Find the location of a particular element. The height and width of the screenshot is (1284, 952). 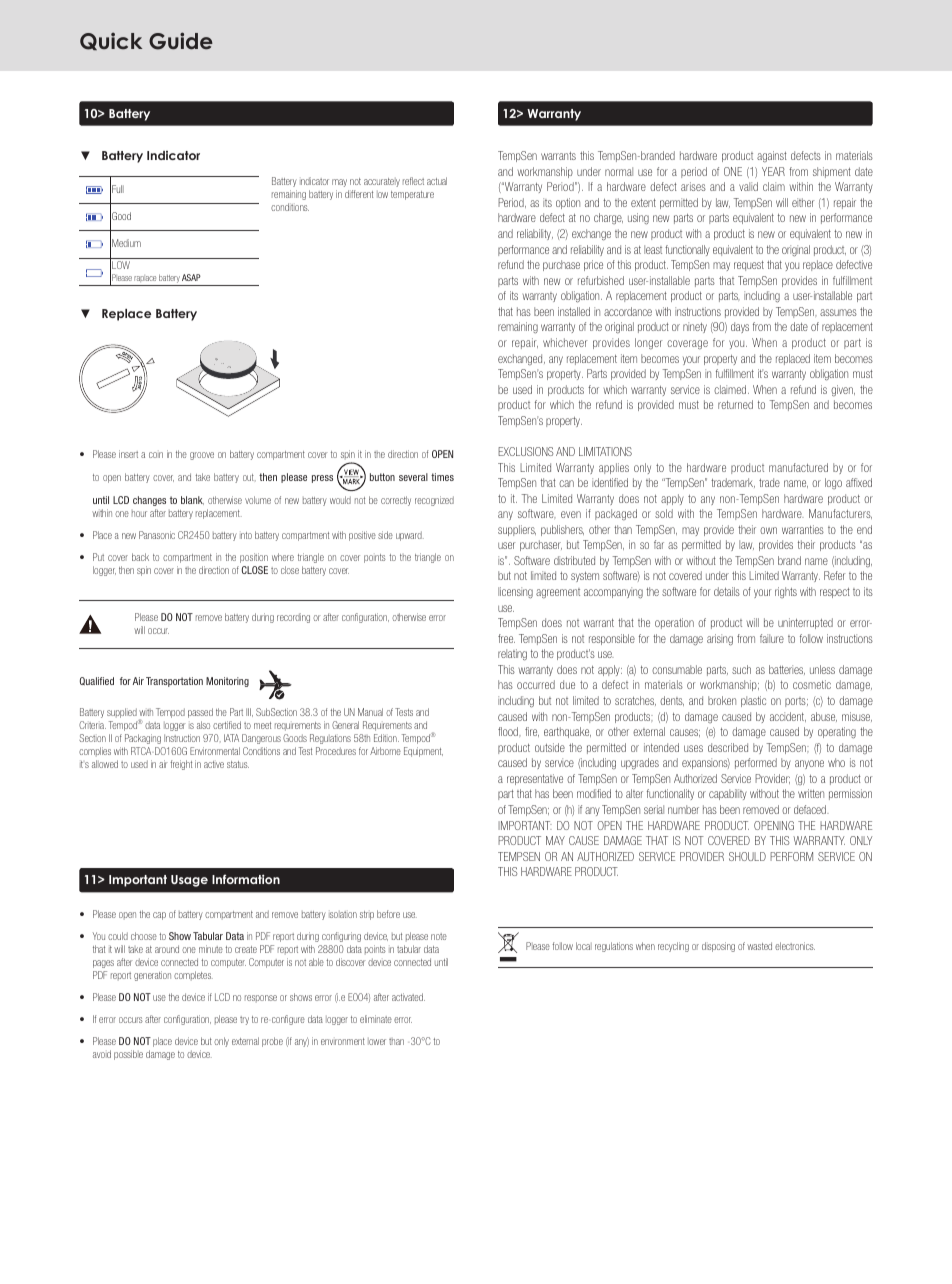

Guide is located at coordinates (181, 41).
